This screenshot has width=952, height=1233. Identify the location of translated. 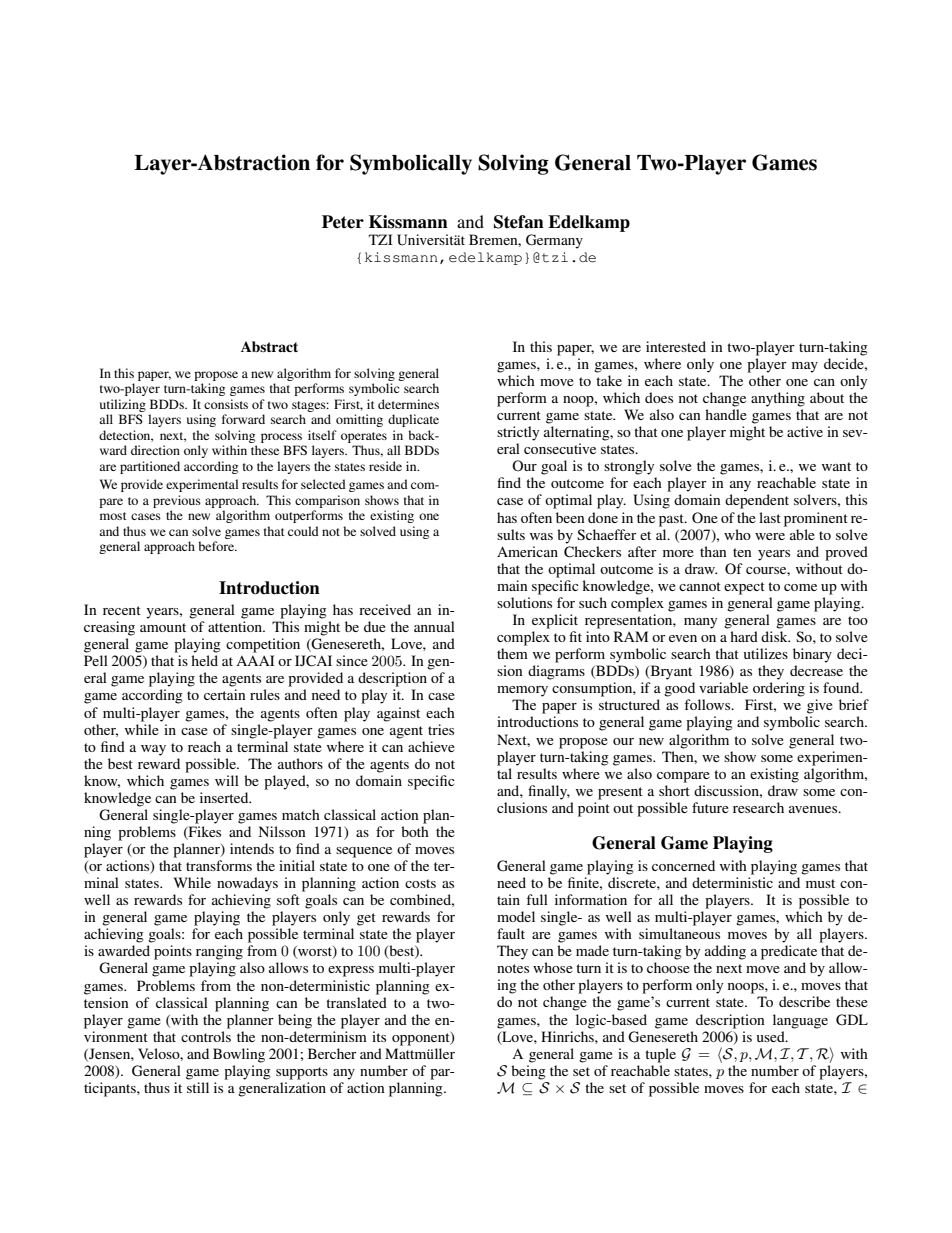
(356, 1002).
